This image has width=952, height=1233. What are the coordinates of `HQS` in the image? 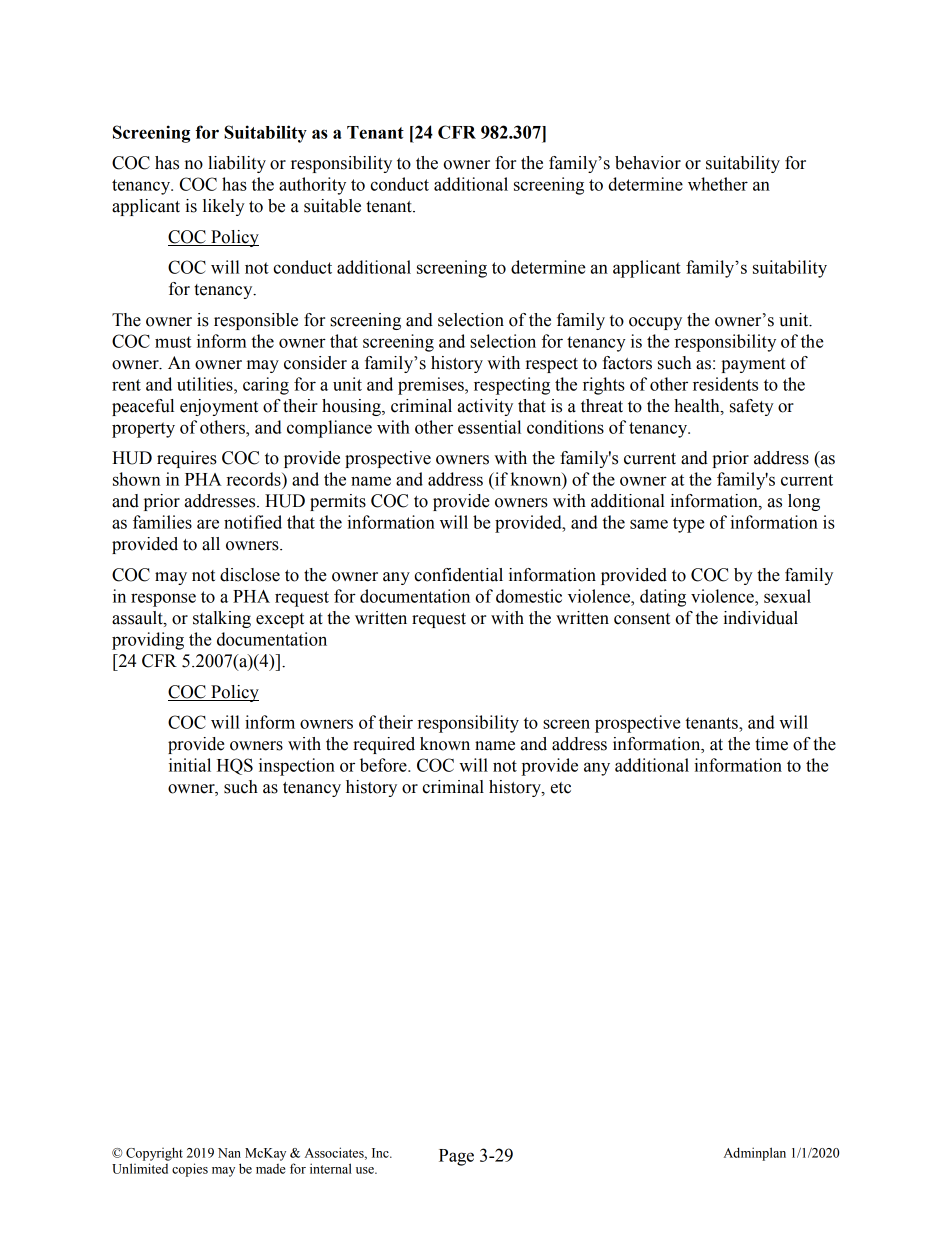 It's located at (235, 766).
